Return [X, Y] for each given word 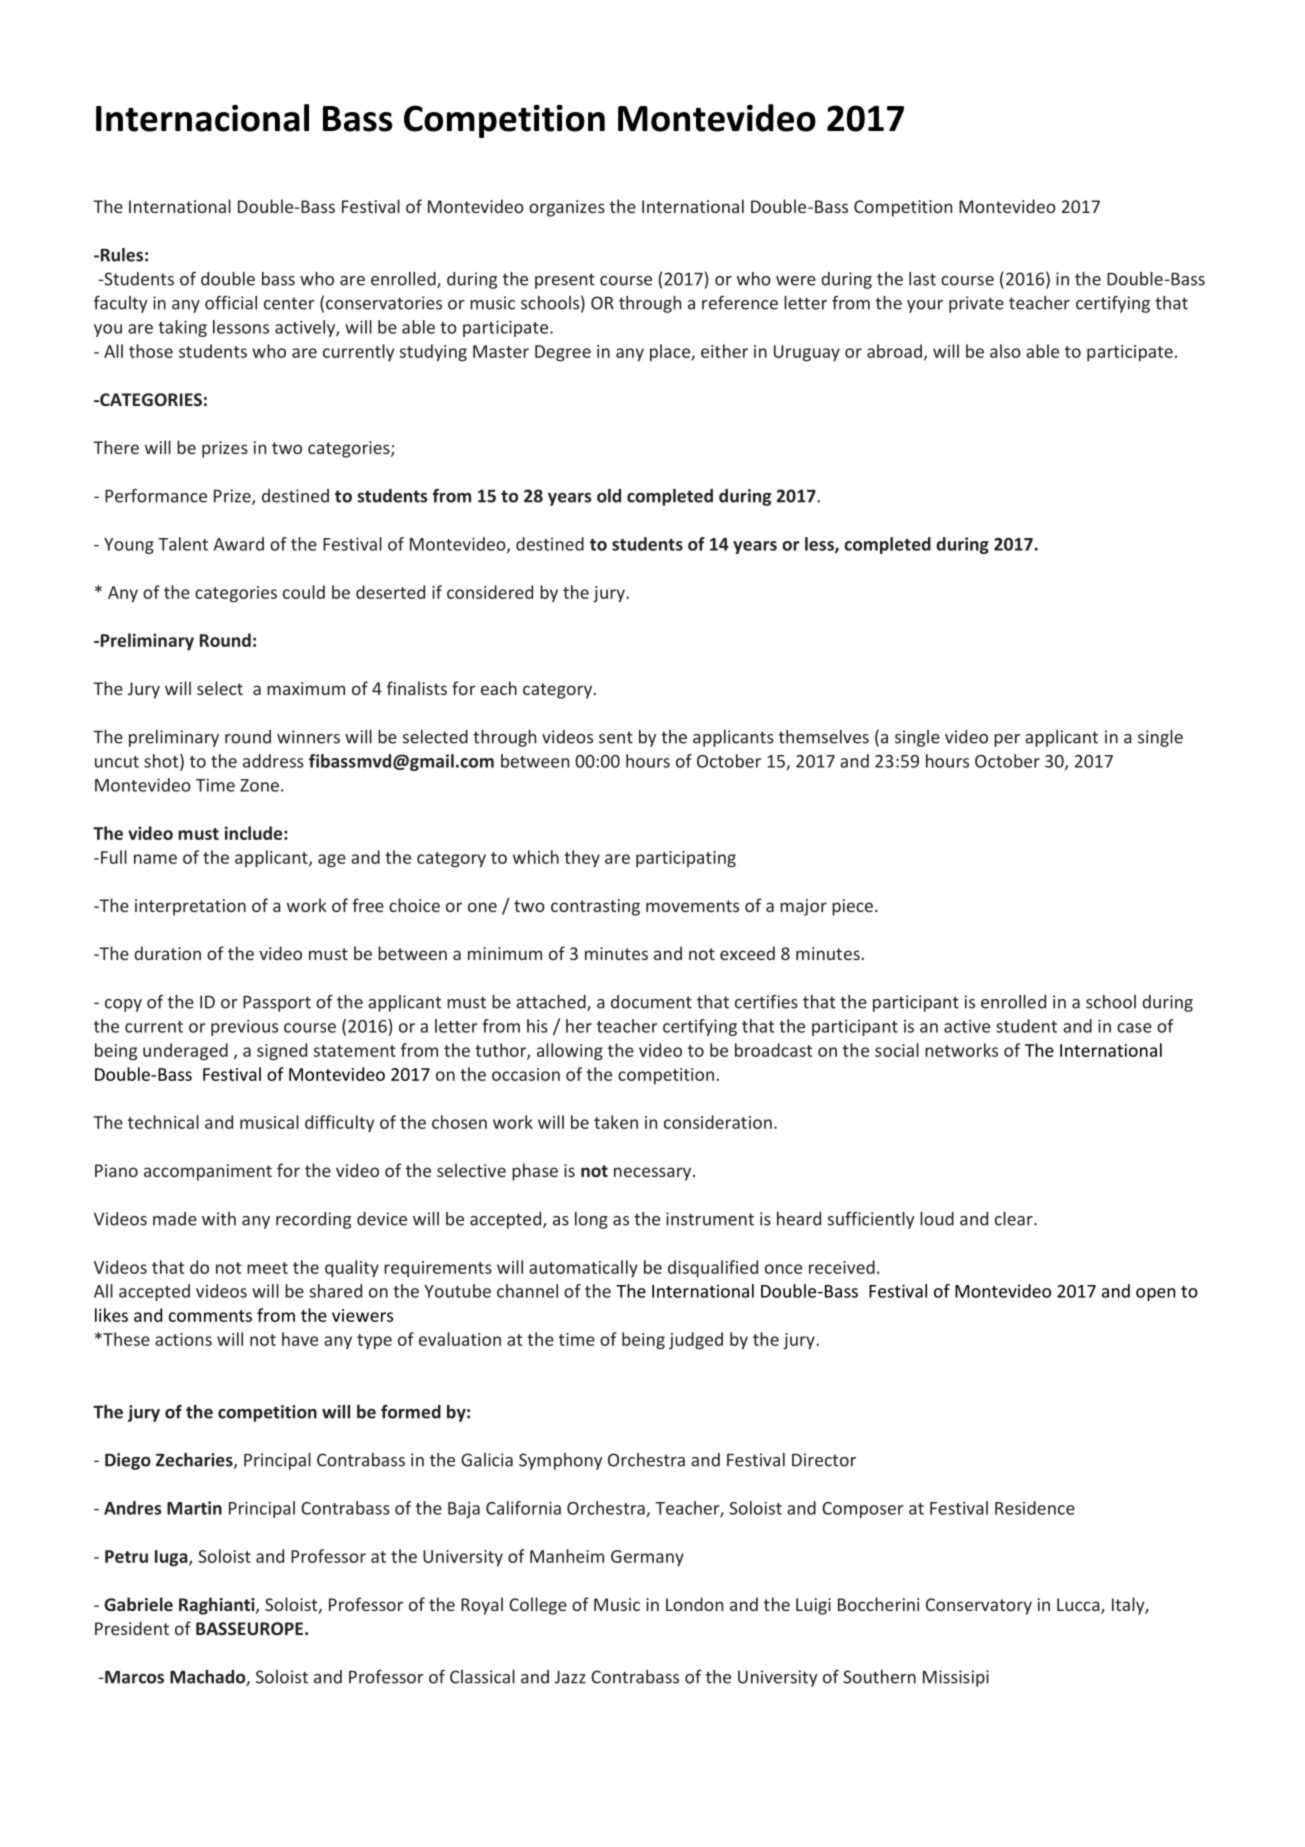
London [694, 1604]
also [1005, 351]
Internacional [202, 118]
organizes [567, 208]
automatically [583, 1268]
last [922, 279]
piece [852, 907]
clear [1015, 1219]
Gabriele [138, 1604]
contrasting [595, 907]
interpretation [190, 907]
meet [267, 1268]
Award [239, 544]
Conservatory [979, 1606]
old [609, 496]
